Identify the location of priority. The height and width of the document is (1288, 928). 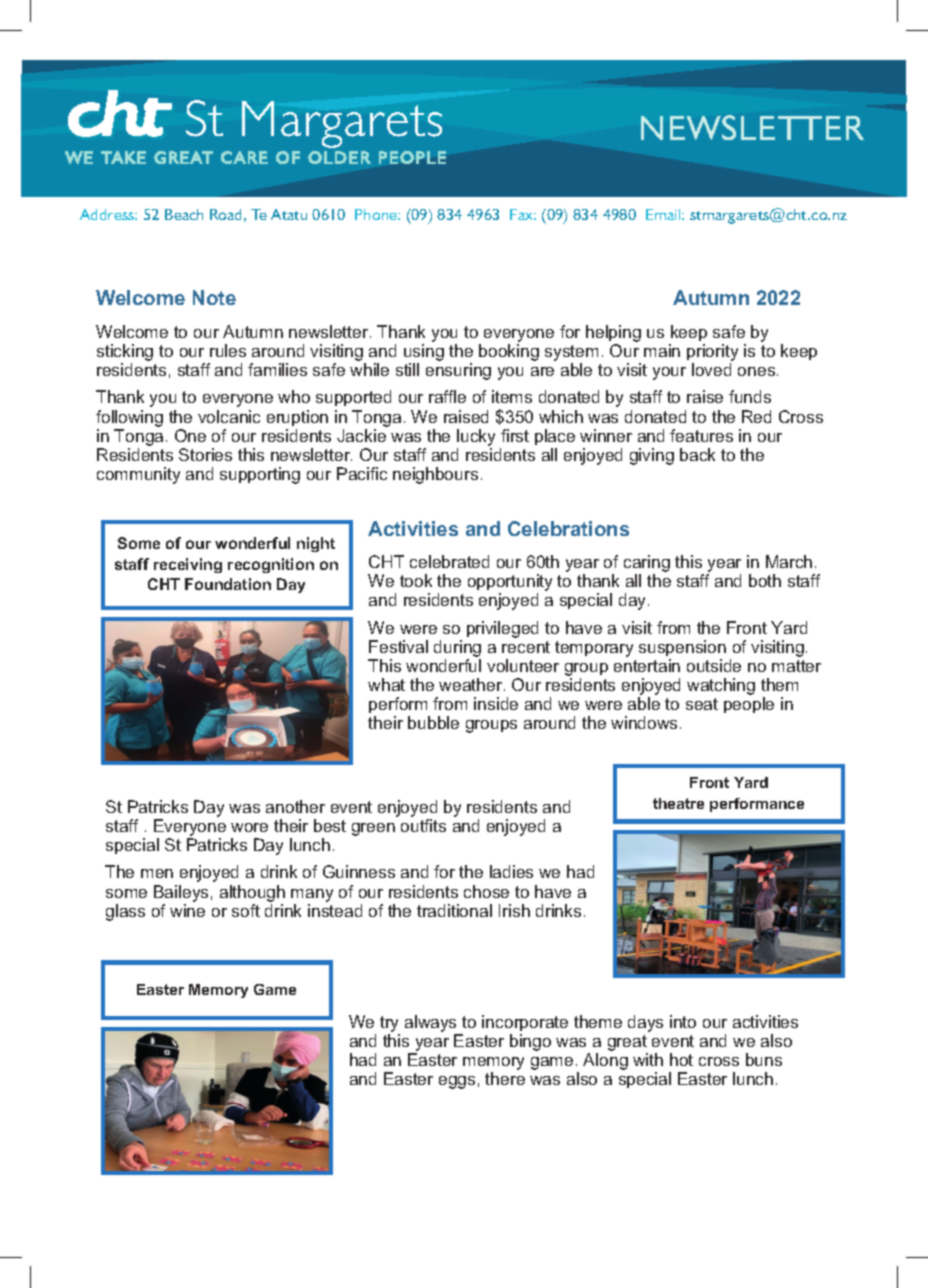
(712, 352).
